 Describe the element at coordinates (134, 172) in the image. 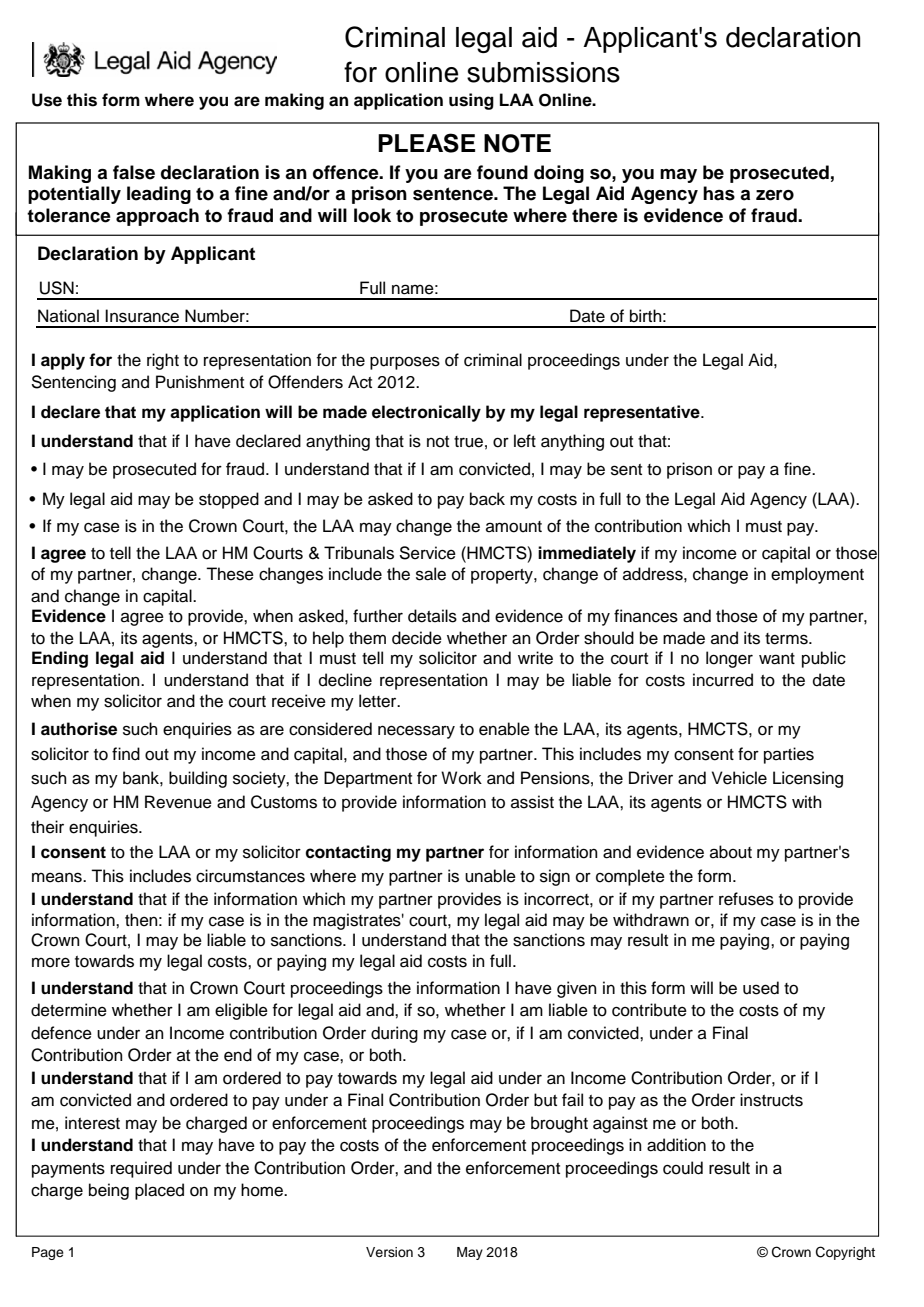

I see `false` at that location.
